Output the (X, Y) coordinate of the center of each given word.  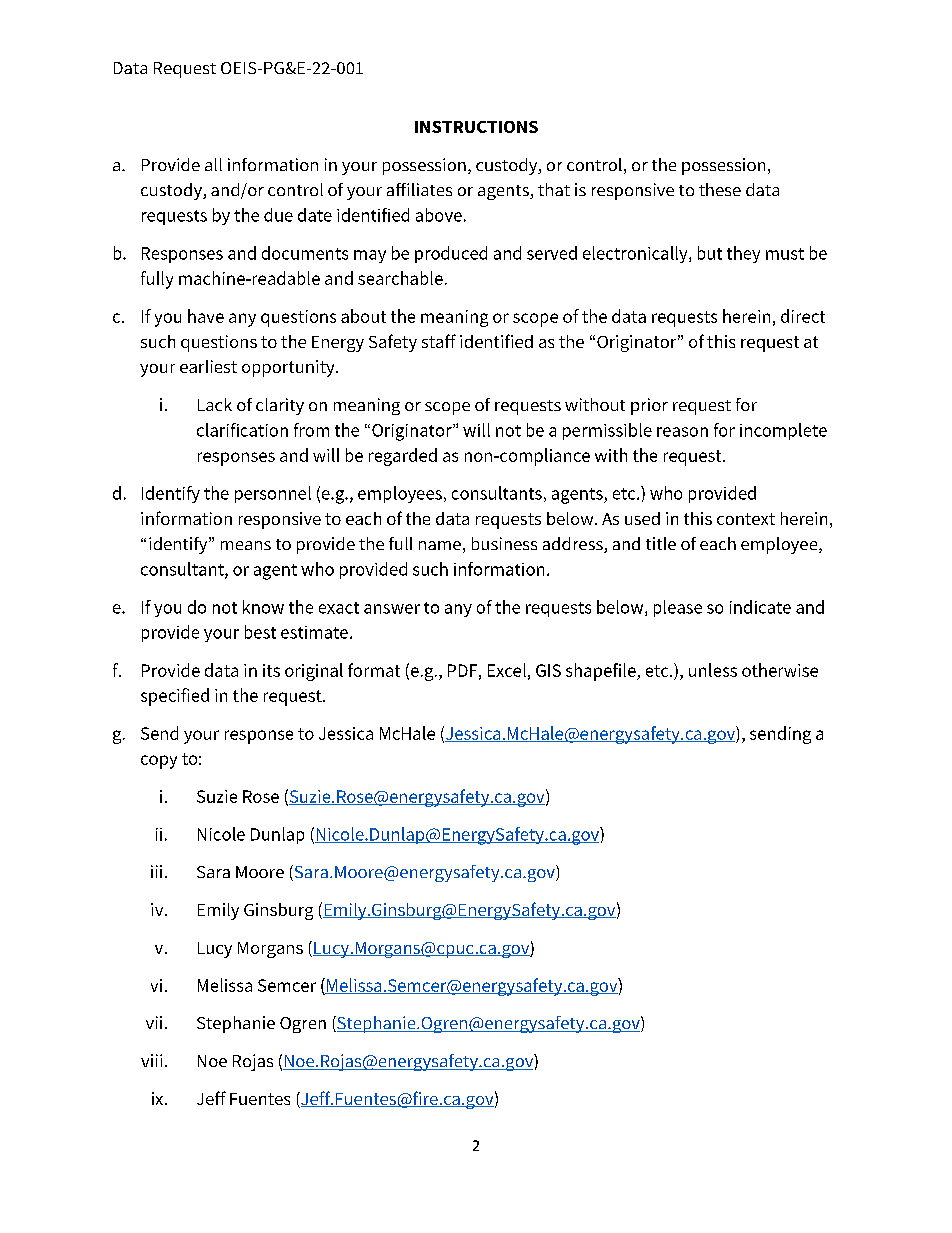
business (504, 543)
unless (713, 670)
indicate (760, 607)
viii (151, 1060)
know (263, 607)
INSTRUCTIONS (476, 127)
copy (159, 762)
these (720, 189)
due (278, 215)
